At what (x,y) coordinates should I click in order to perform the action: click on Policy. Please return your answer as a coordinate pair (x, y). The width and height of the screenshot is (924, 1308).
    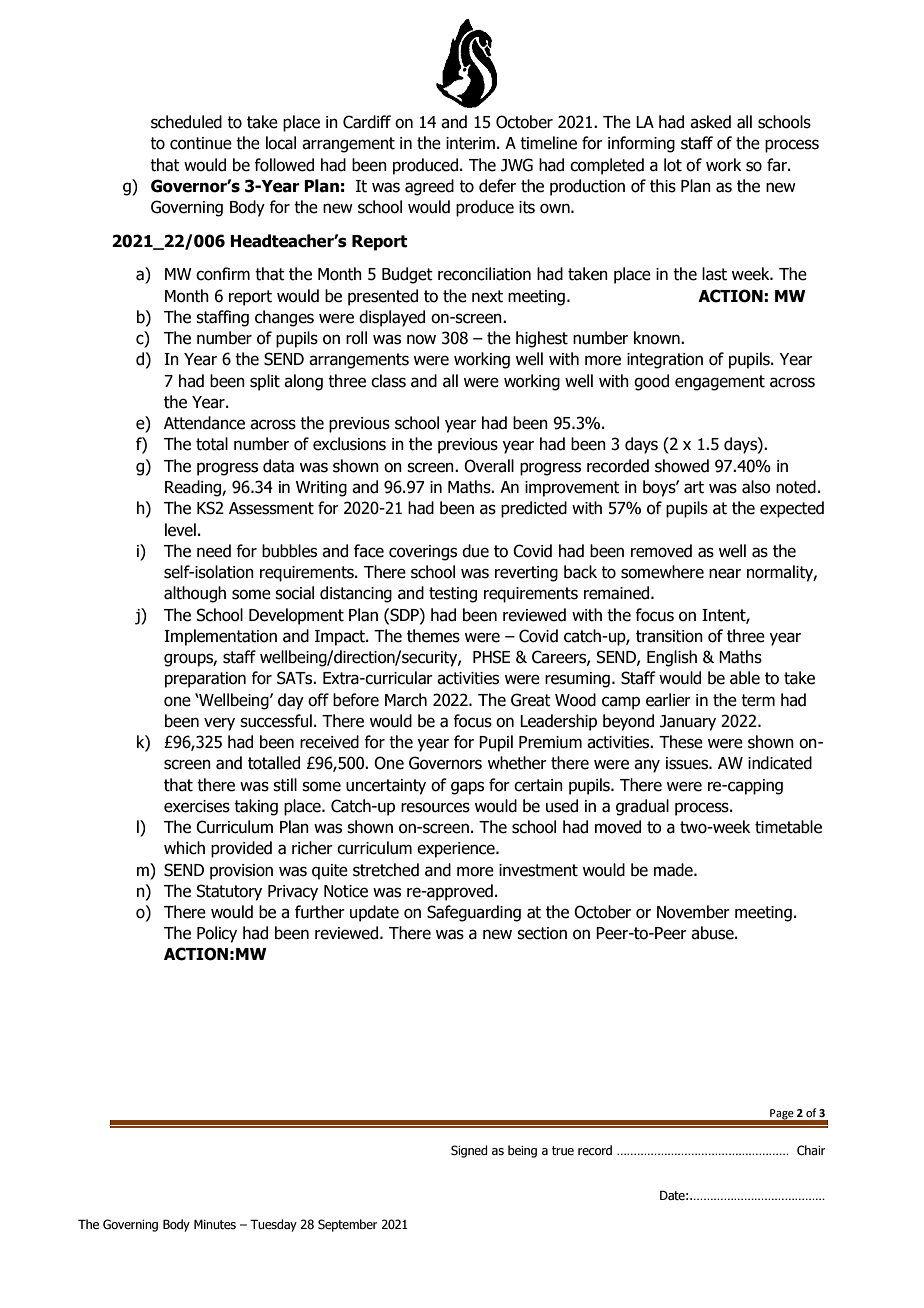
    Looking at the image, I should click on (217, 934).
